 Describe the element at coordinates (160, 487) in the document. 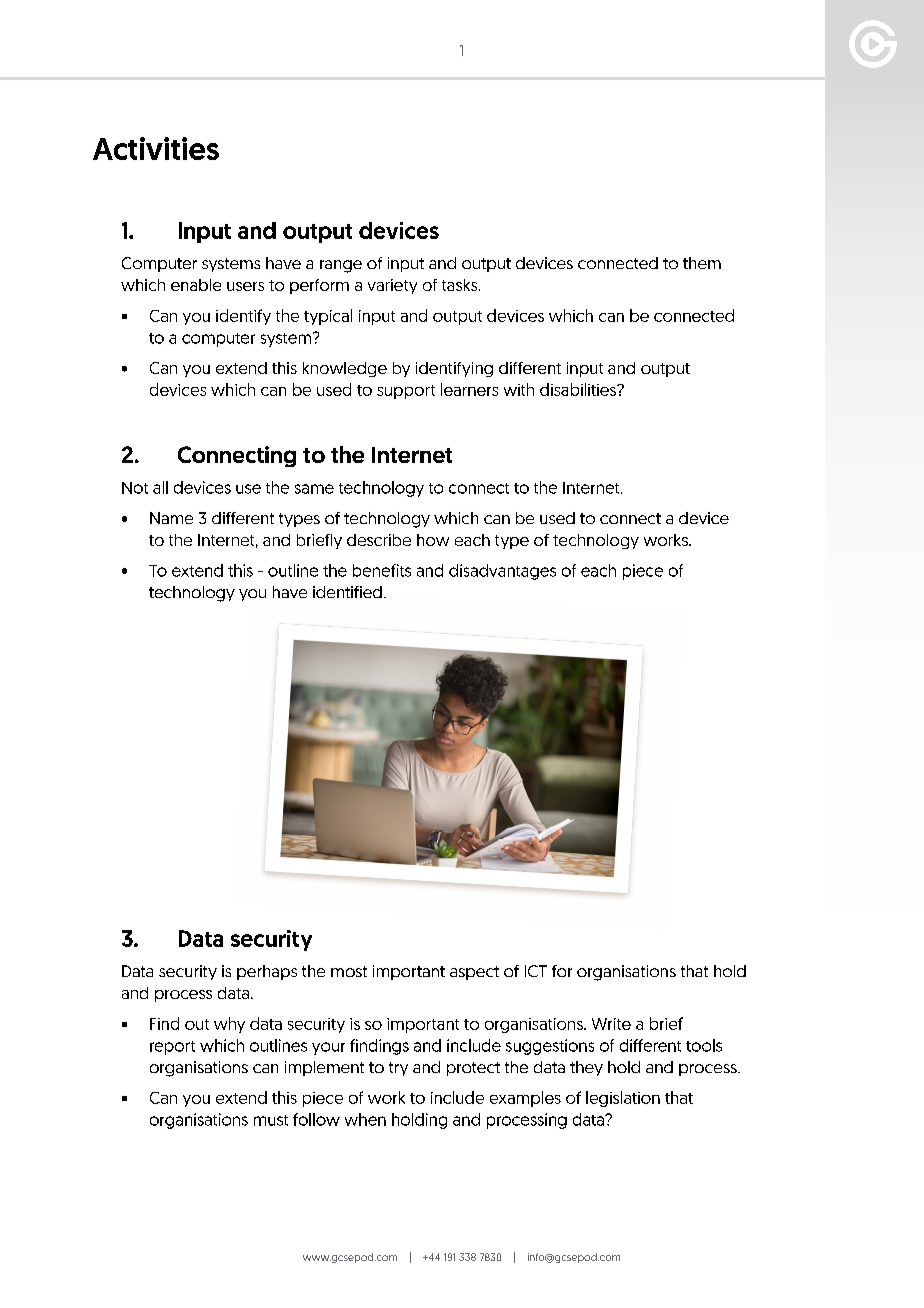

I see `all` at that location.
